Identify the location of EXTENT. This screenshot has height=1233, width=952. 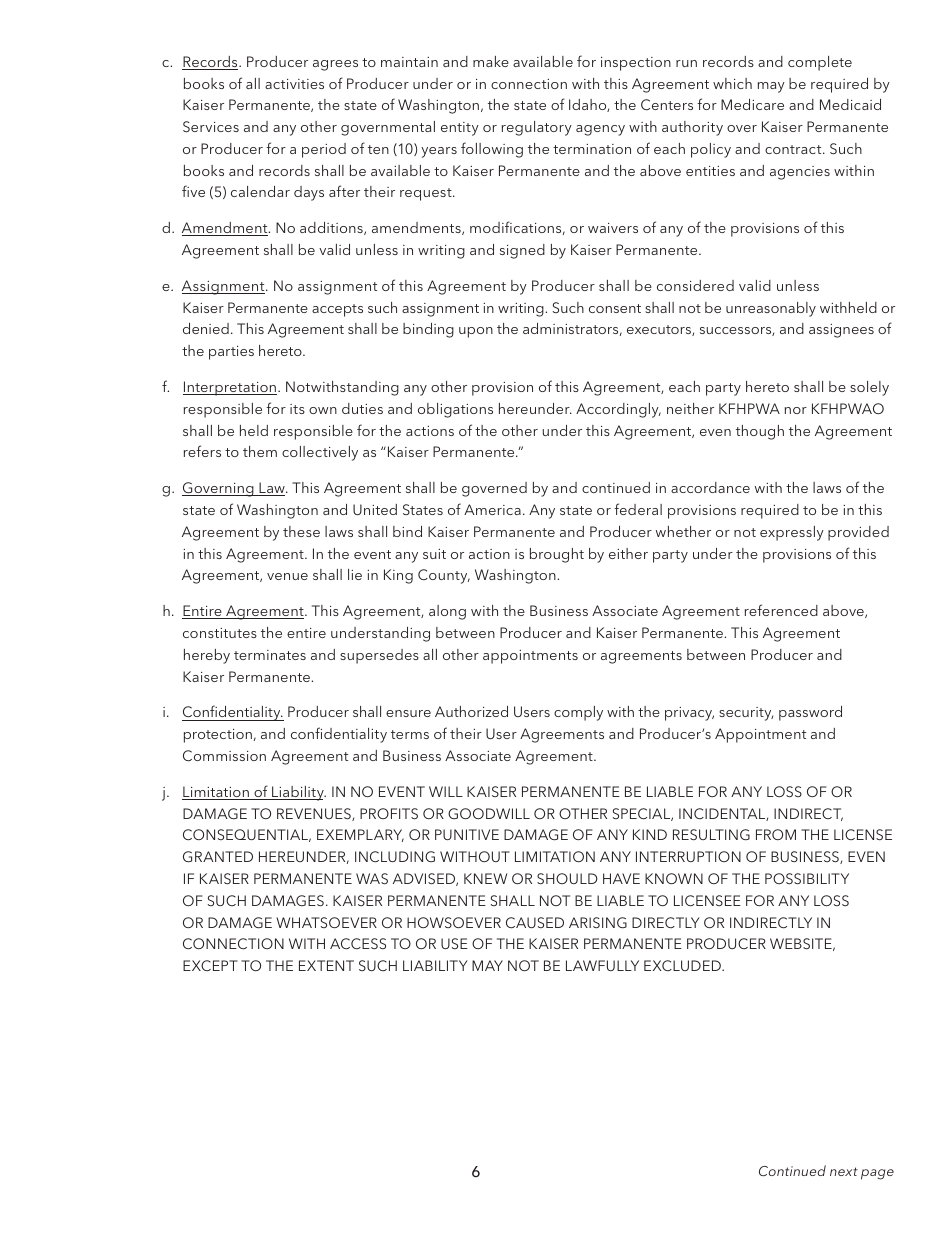
(326, 965).
